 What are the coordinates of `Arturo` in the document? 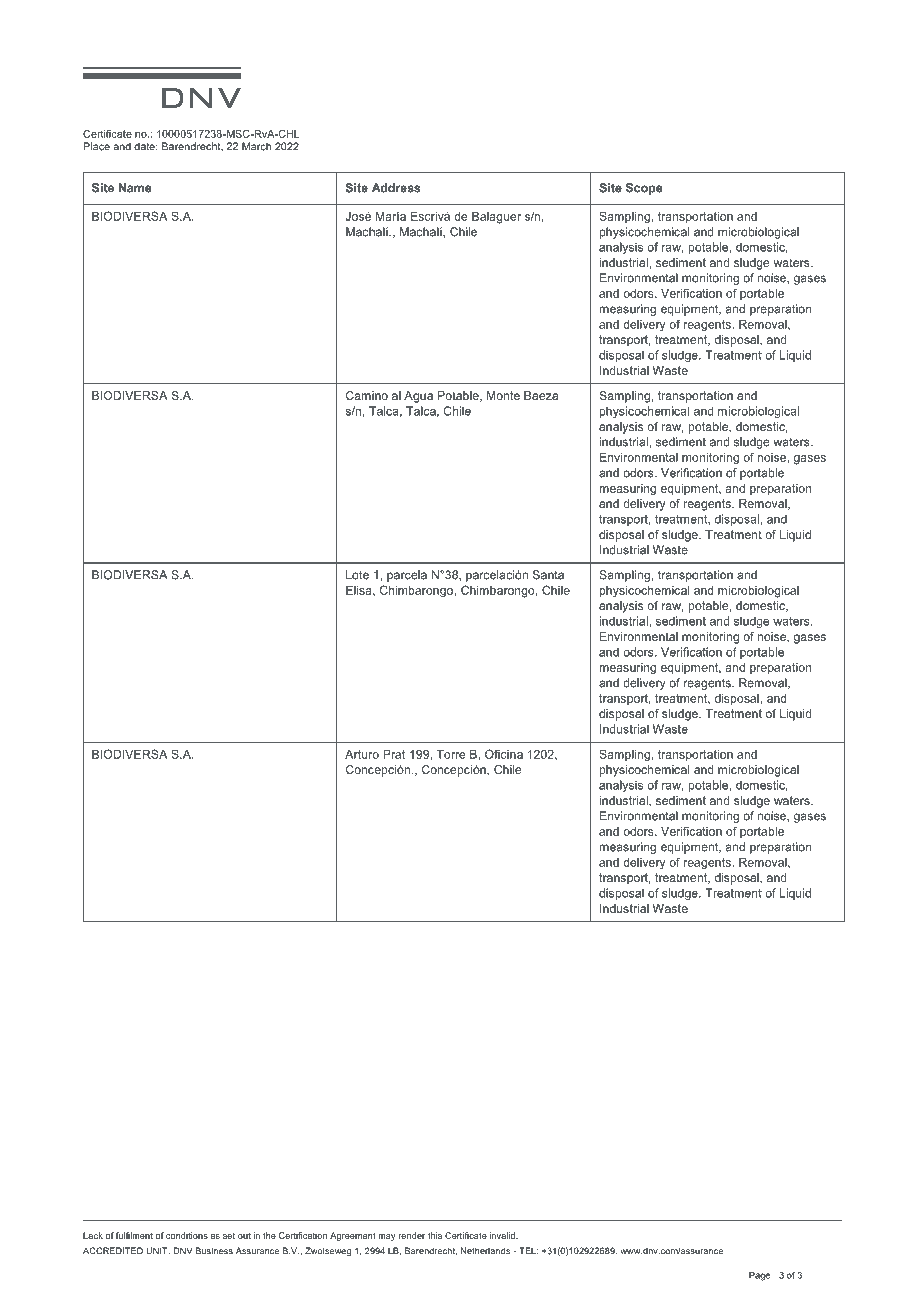 It's located at (362, 754).
